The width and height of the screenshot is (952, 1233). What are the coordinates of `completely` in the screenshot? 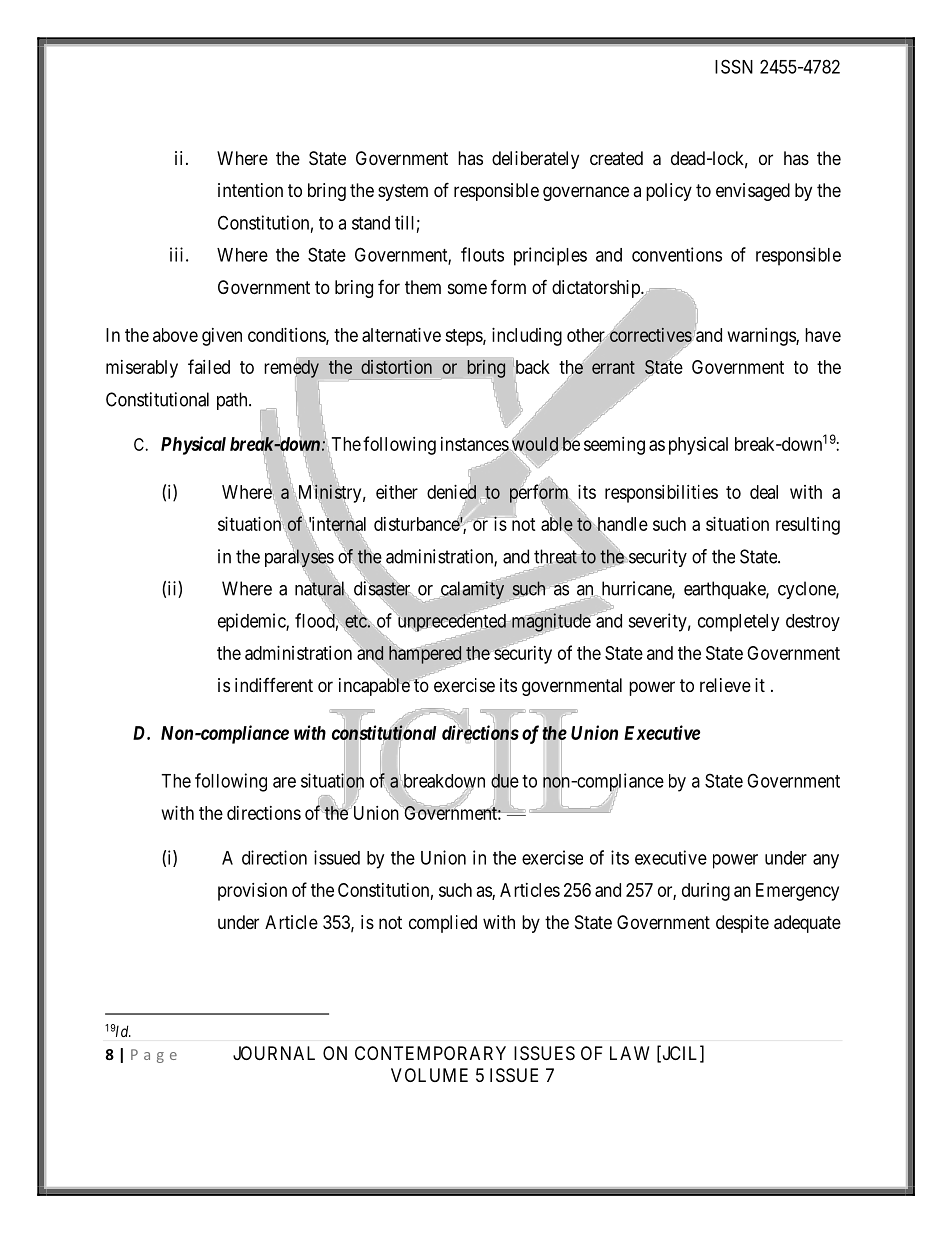 It's located at (738, 623).
